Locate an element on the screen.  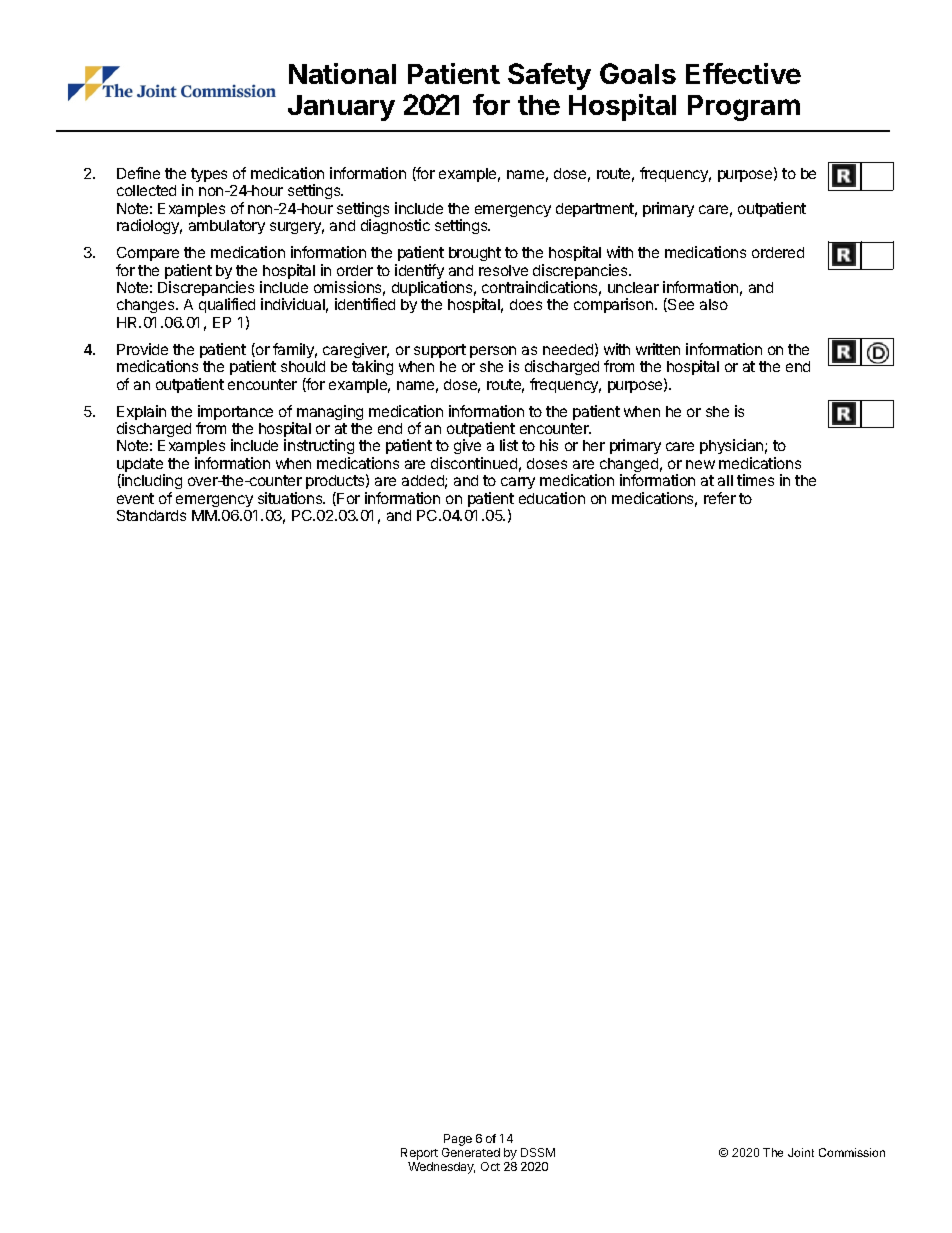
importance is located at coordinates (235, 414).
